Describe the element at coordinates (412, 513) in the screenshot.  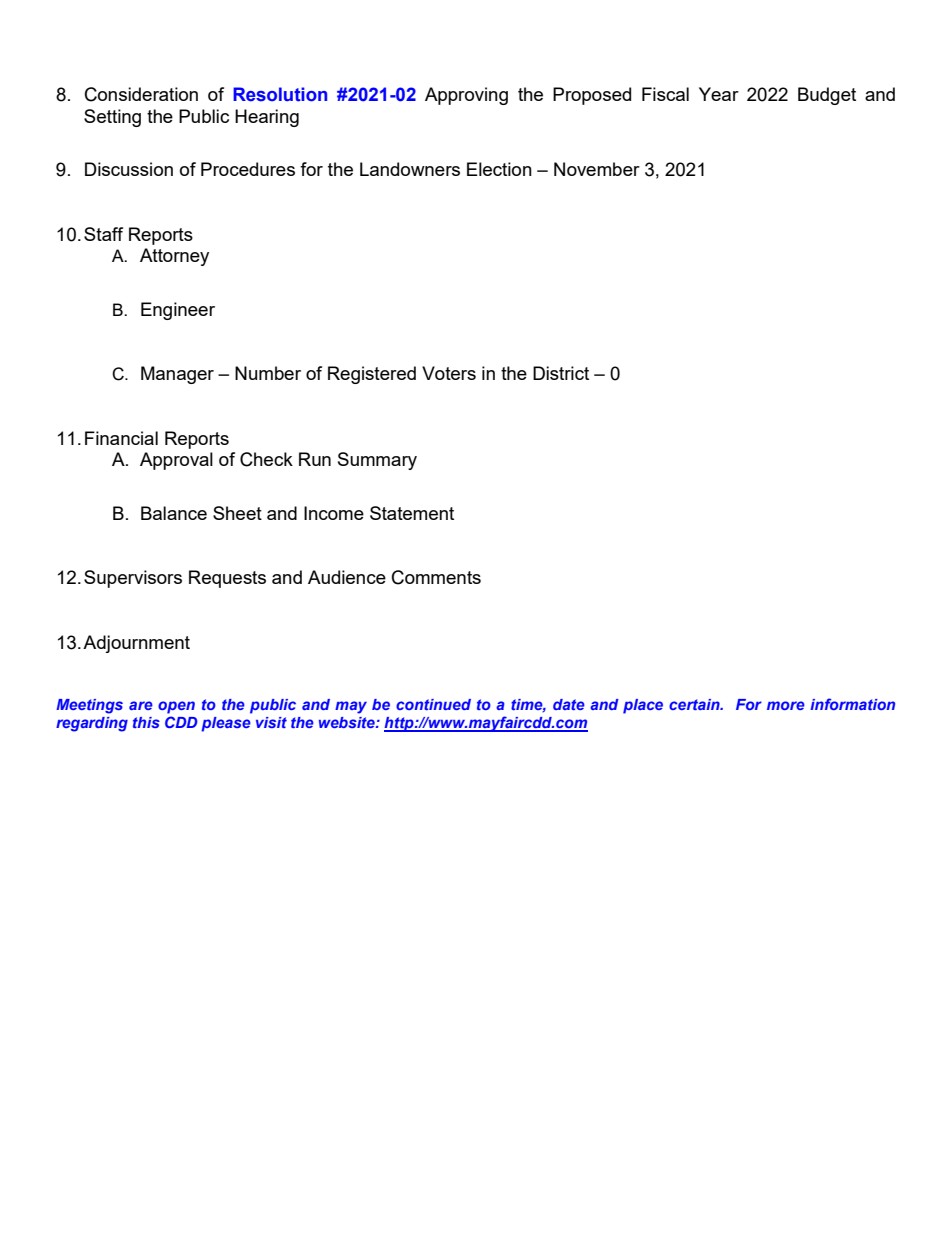
I see `Statement` at that location.
